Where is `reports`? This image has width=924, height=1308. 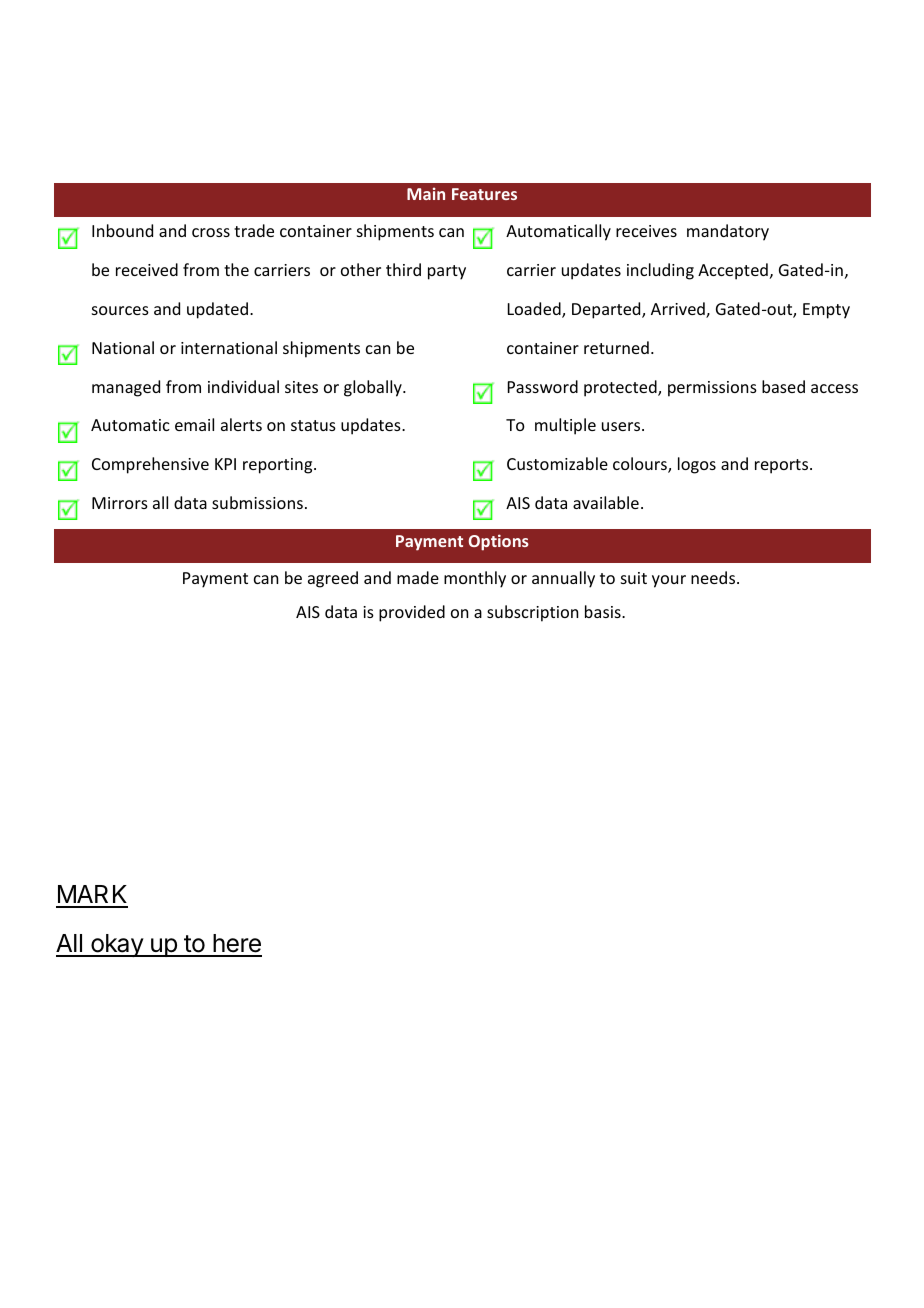
reports is located at coordinates (783, 466).
